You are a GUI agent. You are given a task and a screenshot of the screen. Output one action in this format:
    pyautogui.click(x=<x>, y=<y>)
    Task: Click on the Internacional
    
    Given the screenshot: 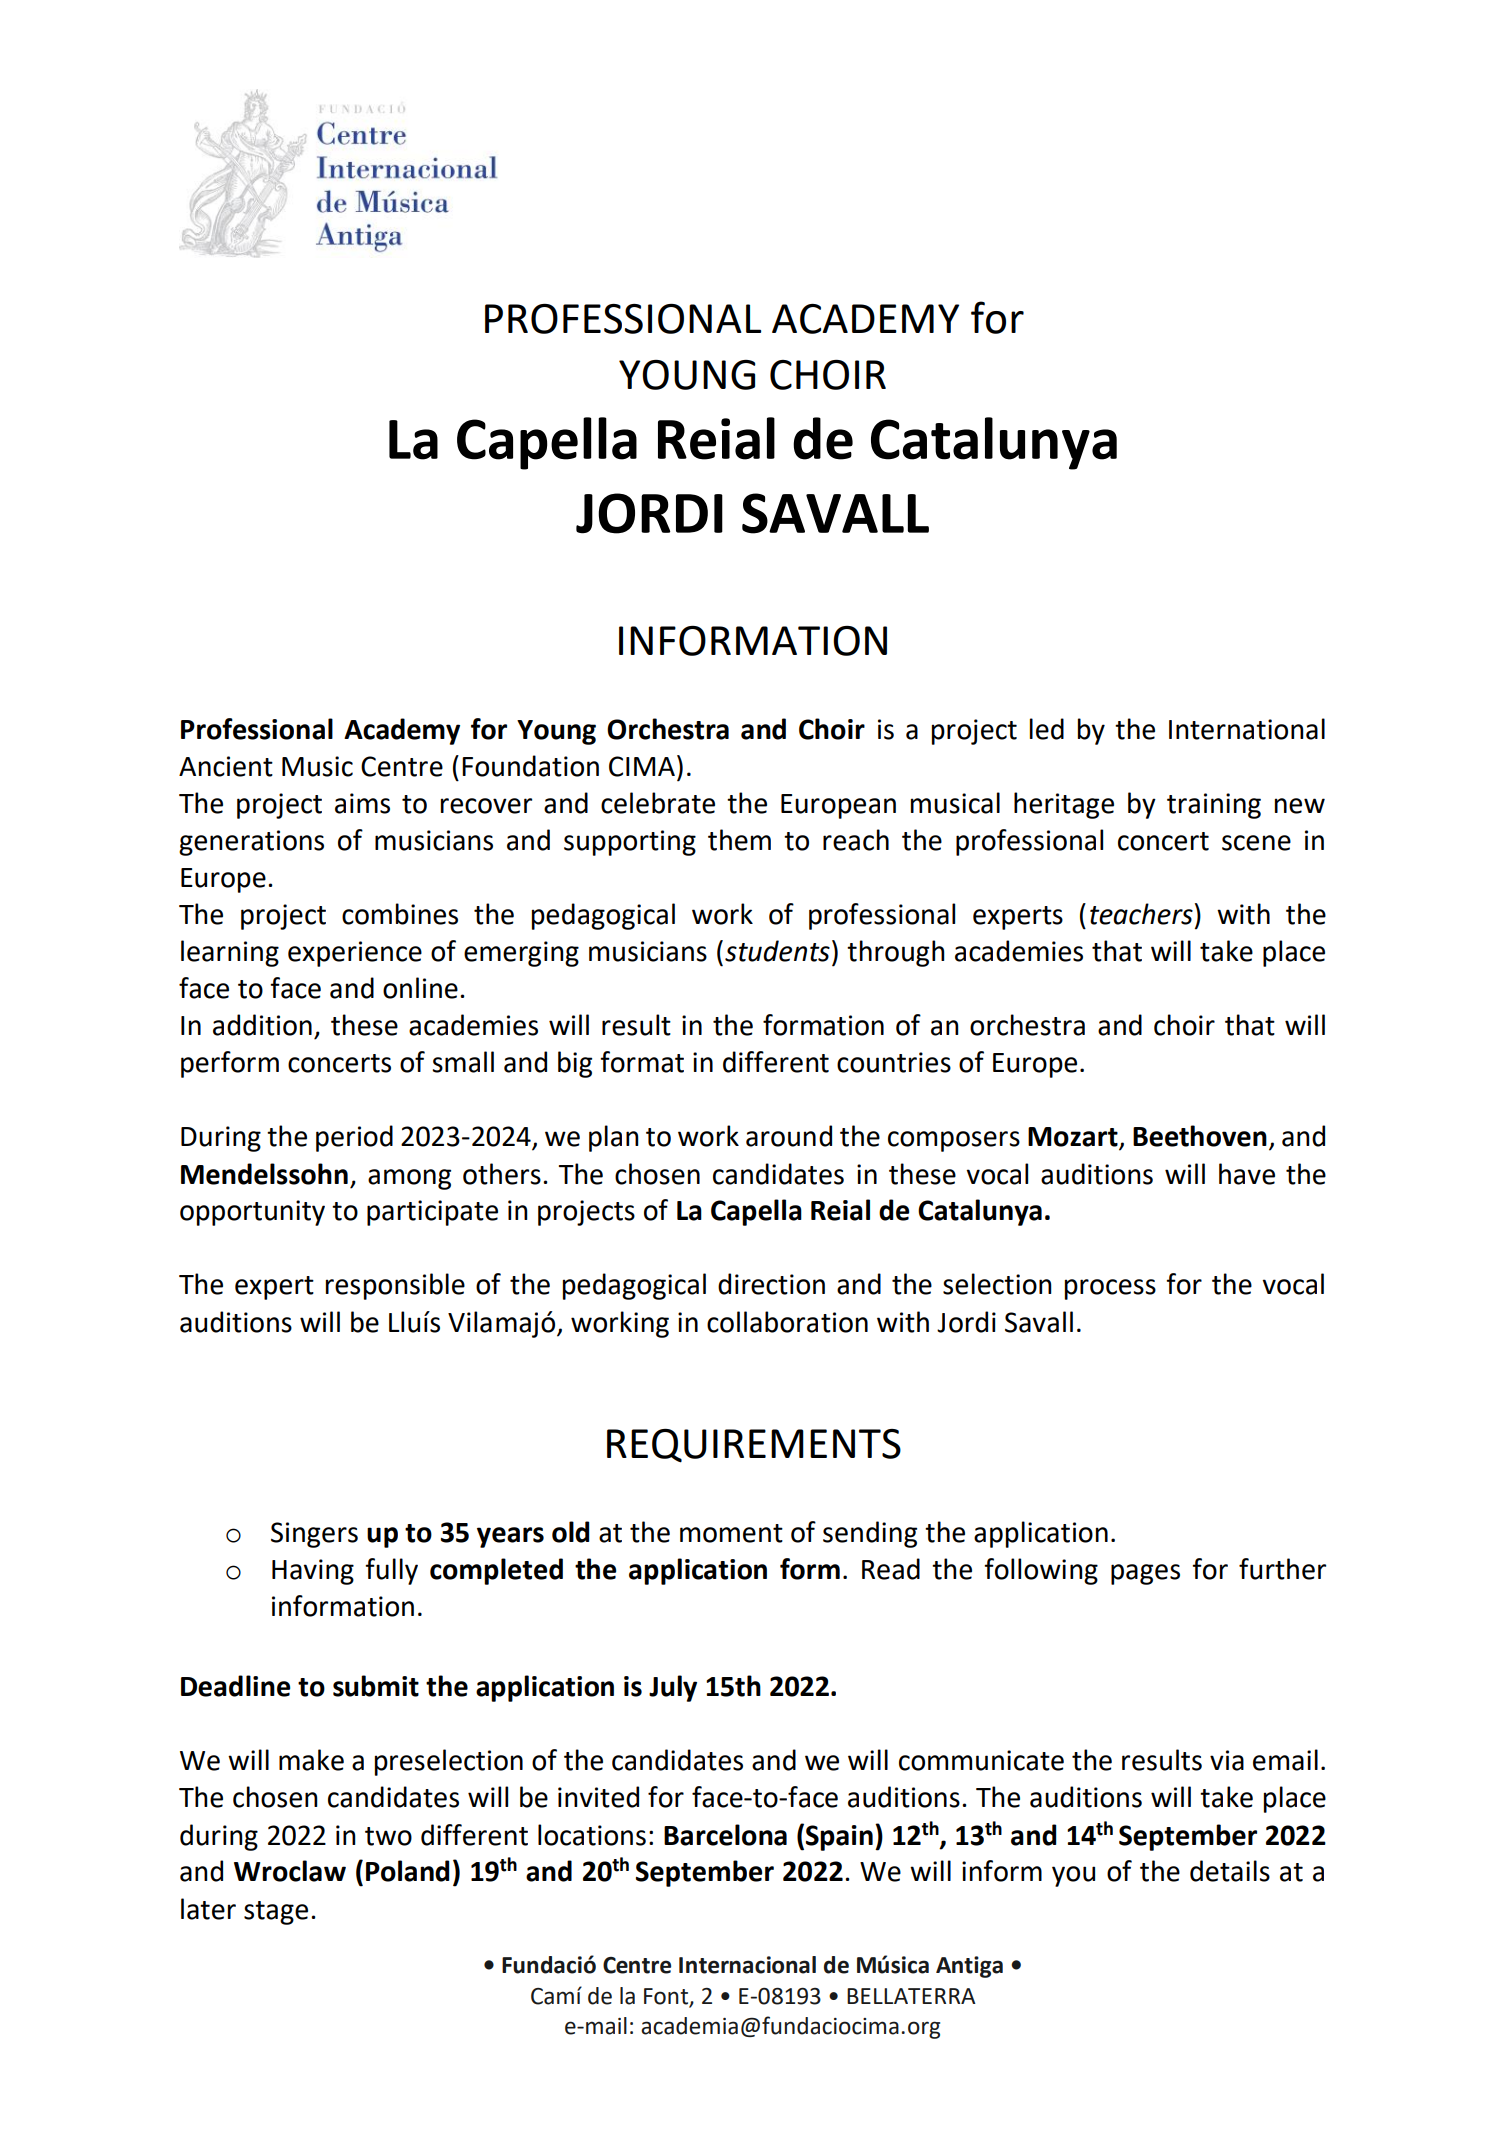 What is the action you would take?
    pyautogui.click(x=747, y=1965)
